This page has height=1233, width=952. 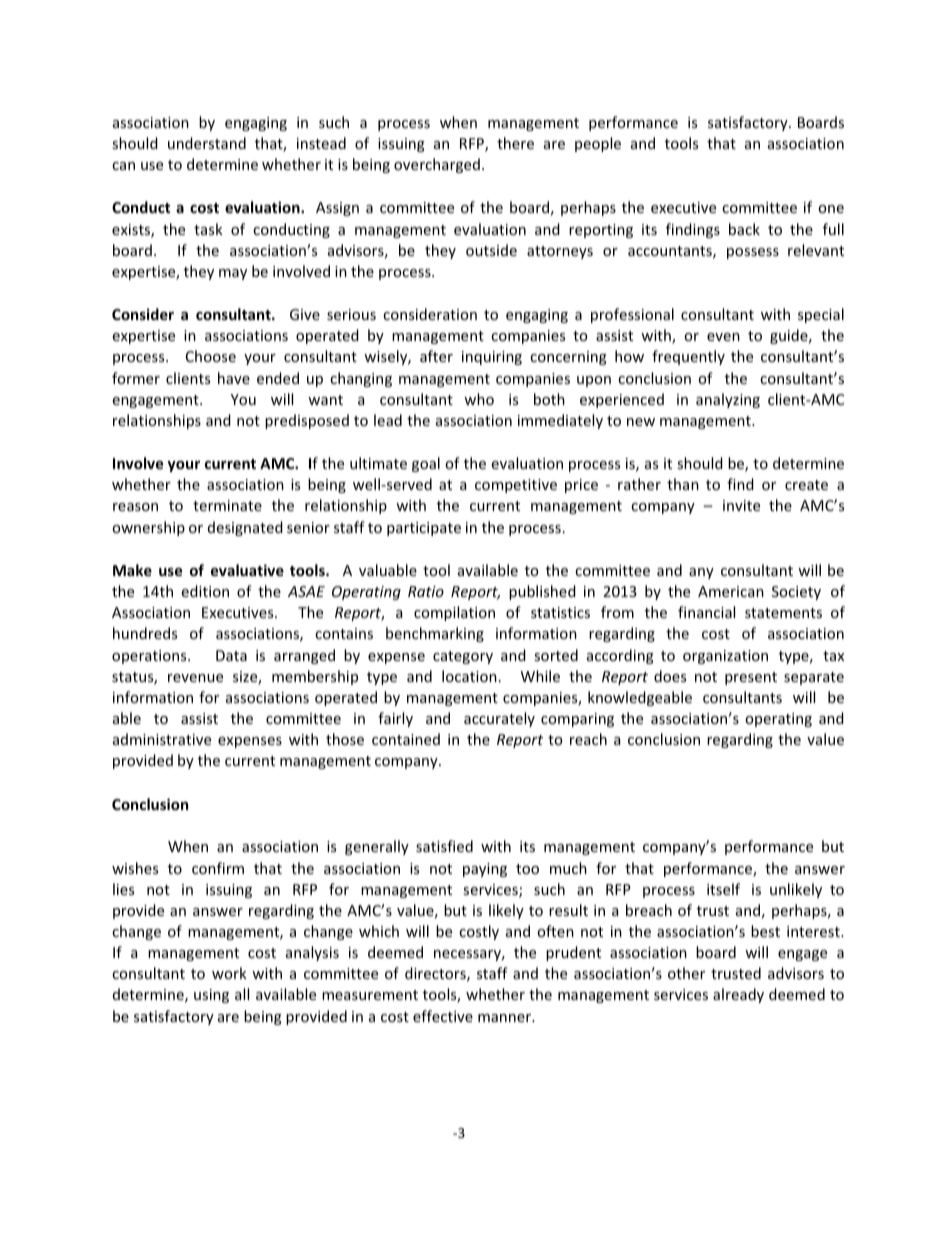 I want to click on inquiring, so click(x=492, y=358).
